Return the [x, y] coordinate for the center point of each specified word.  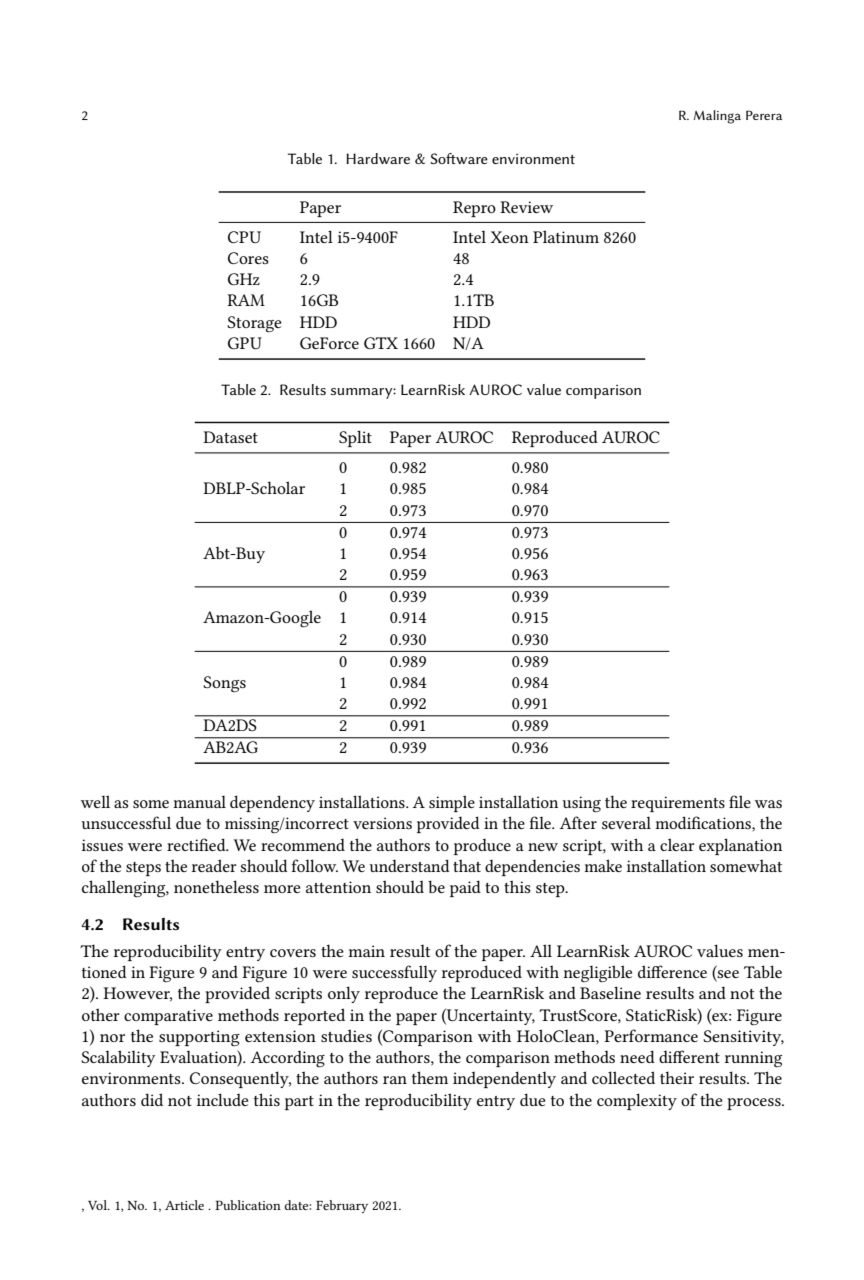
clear [677, 844]
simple [452, 803]
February [342, 1207]
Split [355, 438]
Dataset [230, 437]
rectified [197, 844]
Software [459, 158]
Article [184, 1205]
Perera [764, 115]
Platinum [566, 236]
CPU [244, 237]
